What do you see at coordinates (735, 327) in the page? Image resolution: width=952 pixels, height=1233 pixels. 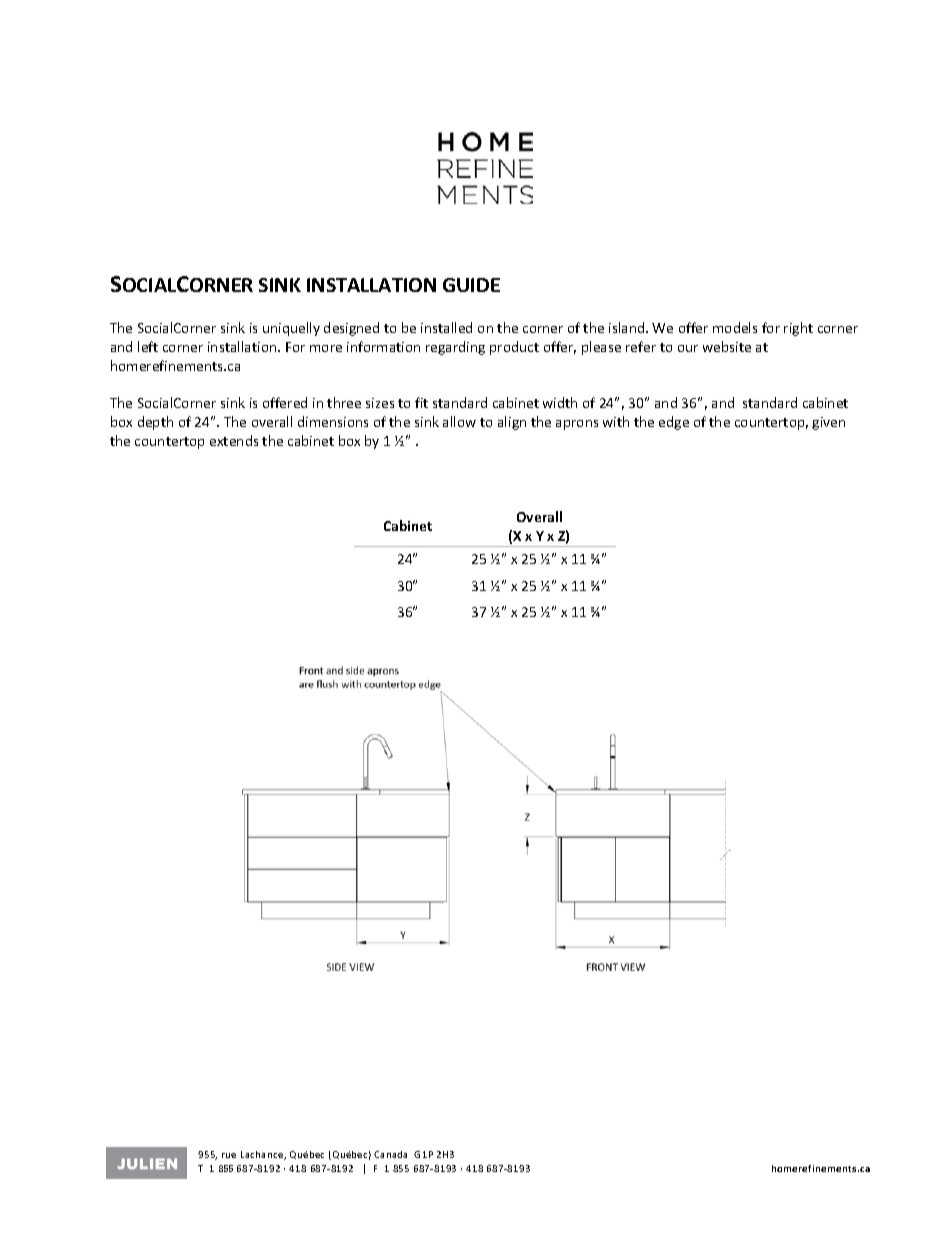 I see `models` at bounding box center [735, 327].
